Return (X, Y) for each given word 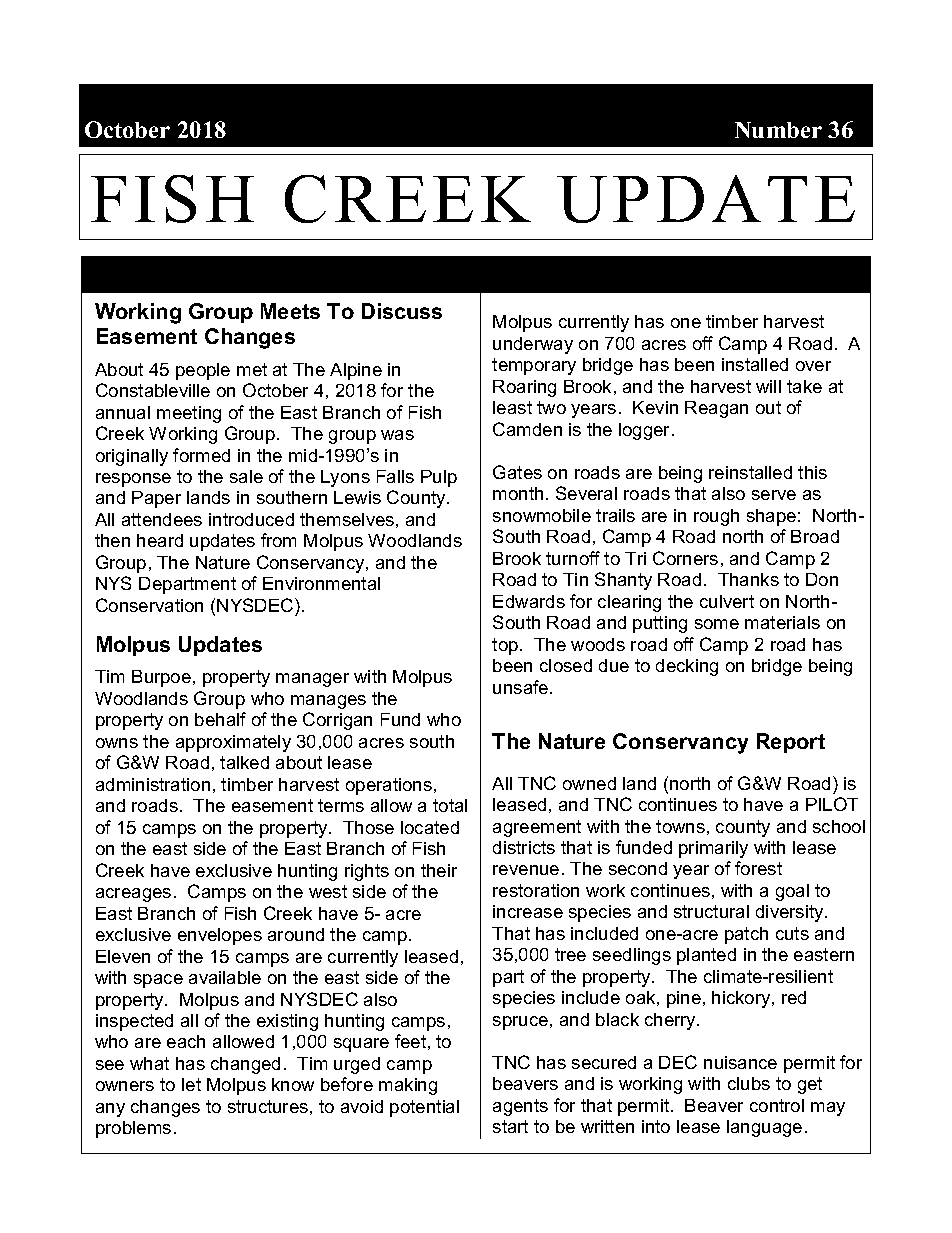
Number (778, 130)
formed (201, 455)
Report (791, 743)
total (450, 805)
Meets (290, 311)
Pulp (439, 478)
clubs (749, 1083)
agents (520, 1107)
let (191, 1084)
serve (774, 495)
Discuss (402, 311)
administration (153, 784)
